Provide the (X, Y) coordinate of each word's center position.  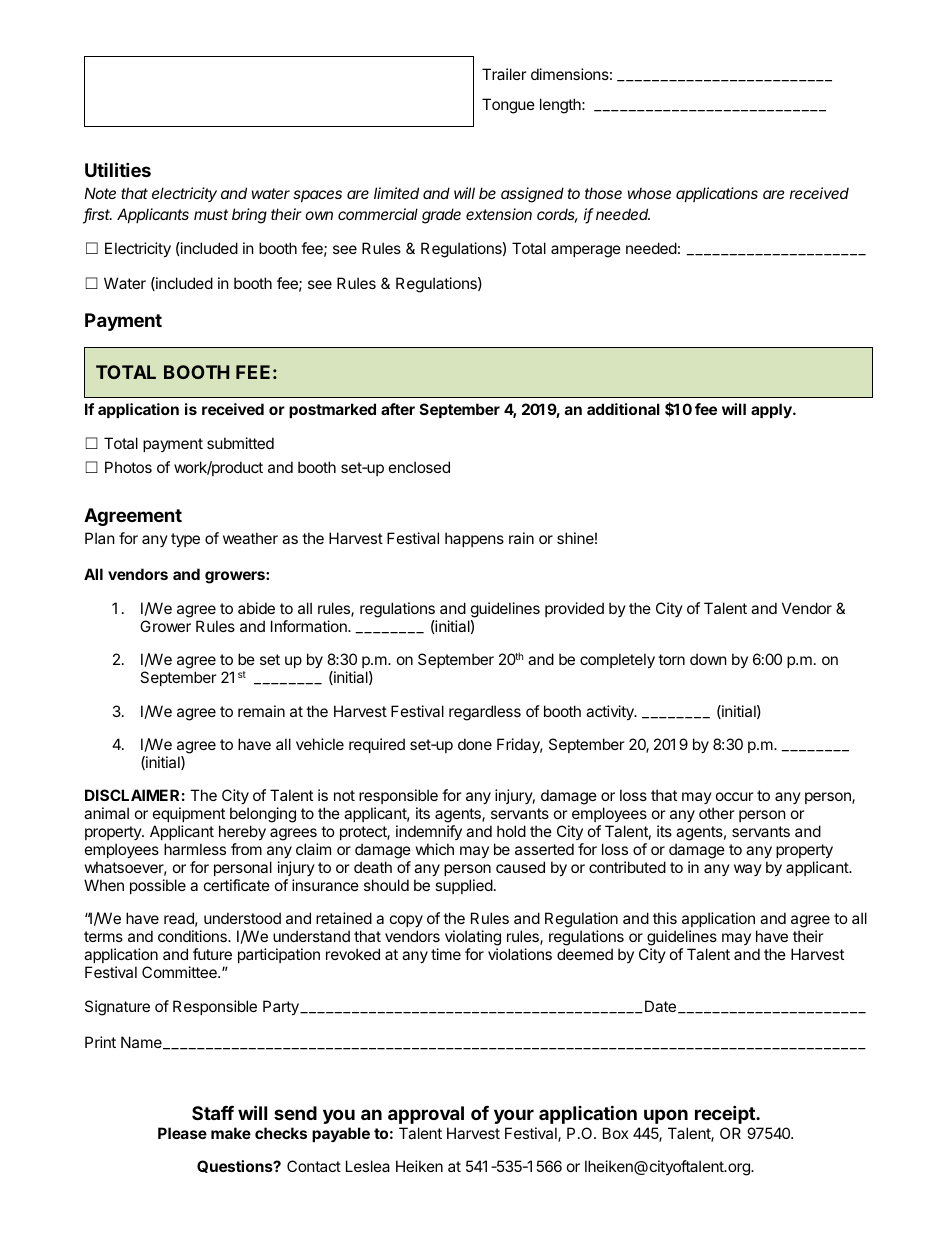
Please (182, 1133)
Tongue (508, 106)
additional (623, 409)
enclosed (419, 467)
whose (649, 193)
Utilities (118, 169)
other (717, 813)
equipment (189, 814)
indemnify (429, 832)
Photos (128, 467)
